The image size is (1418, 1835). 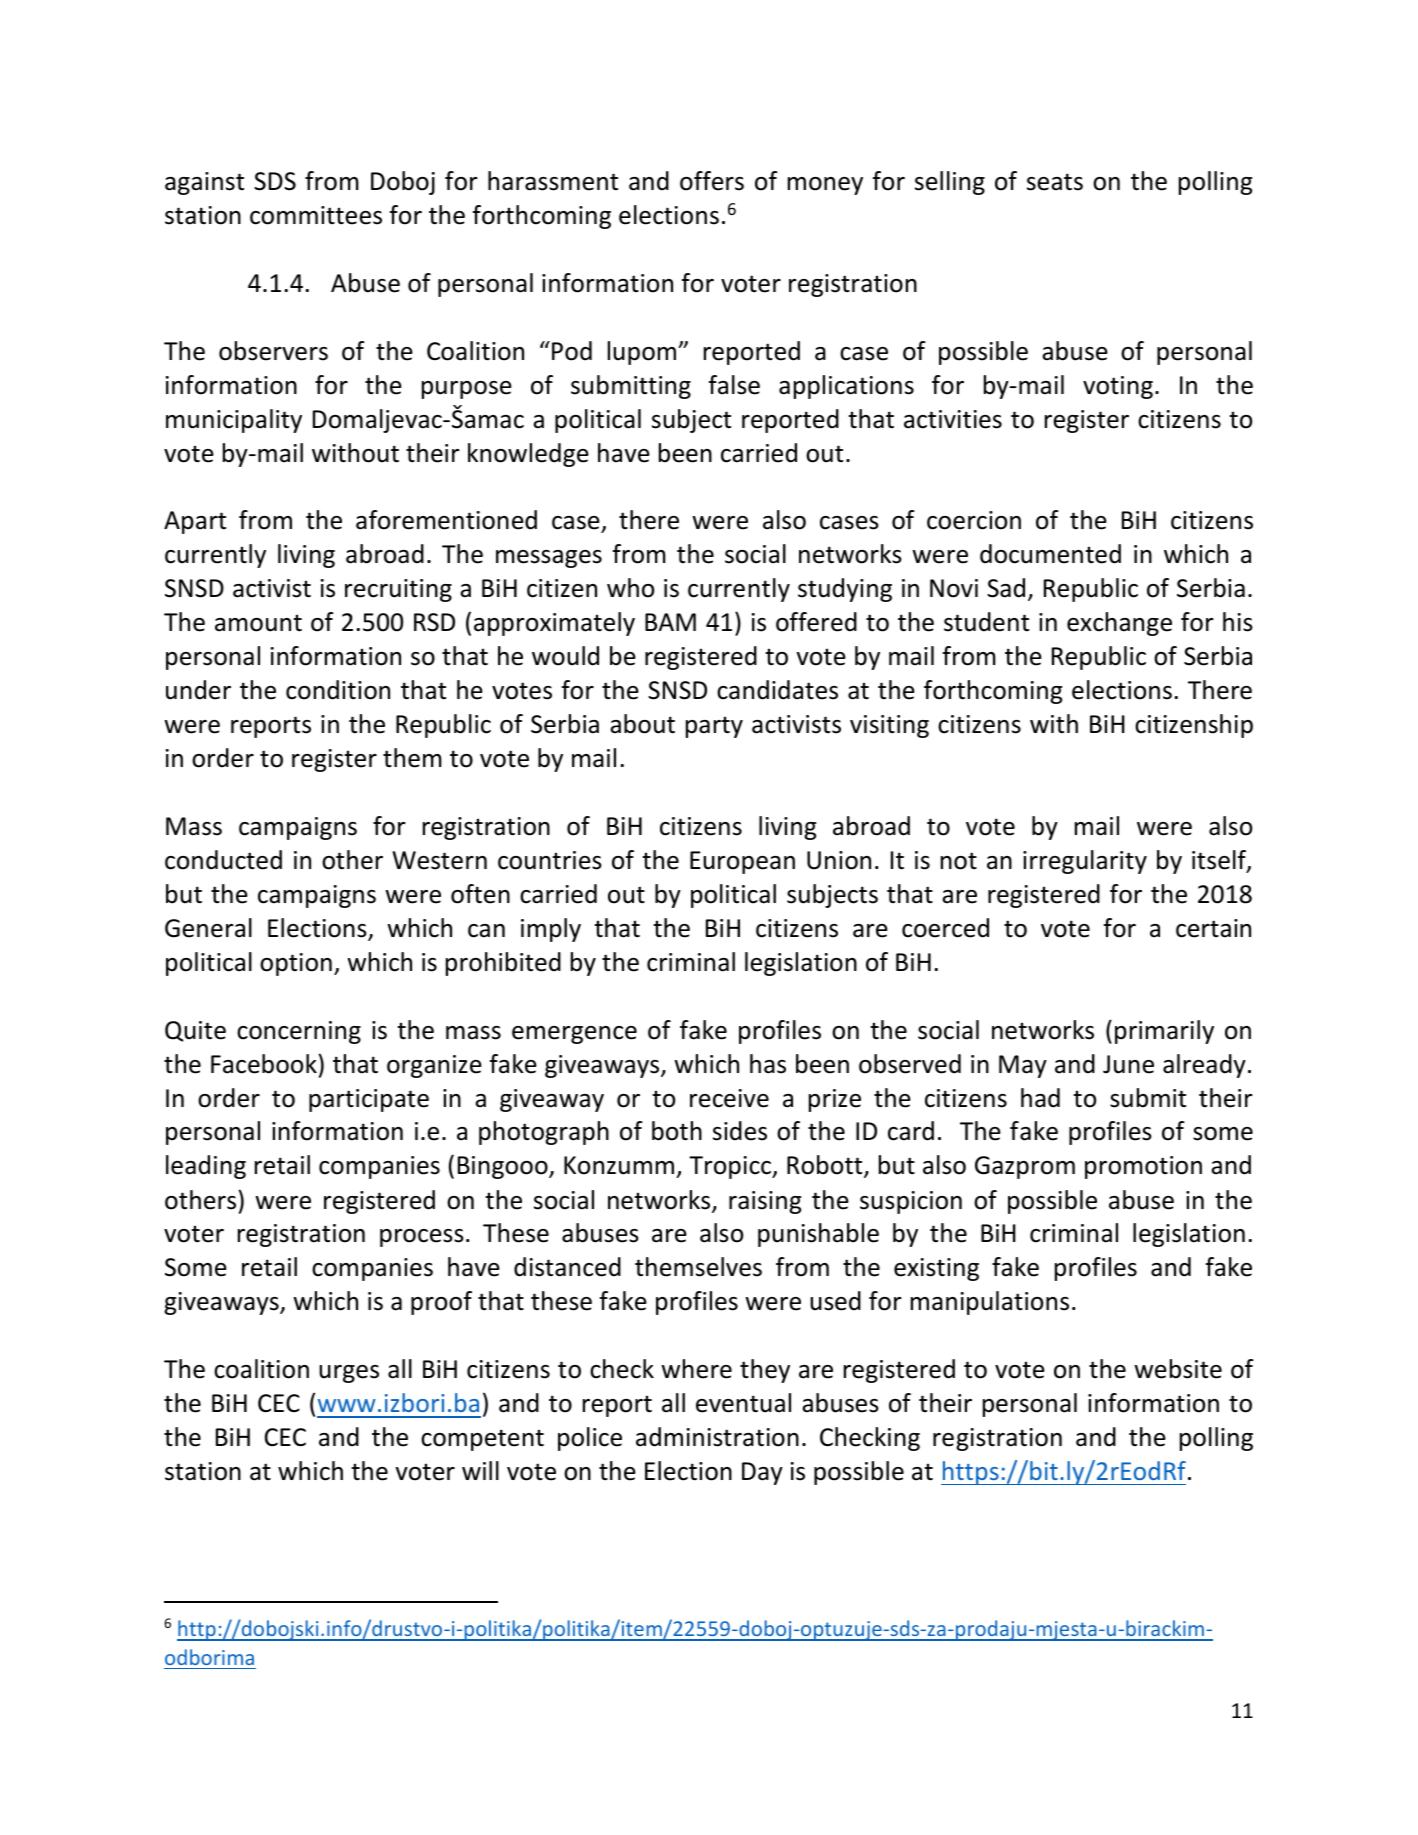 I want to click on amount, so click(x=258, y=623).
